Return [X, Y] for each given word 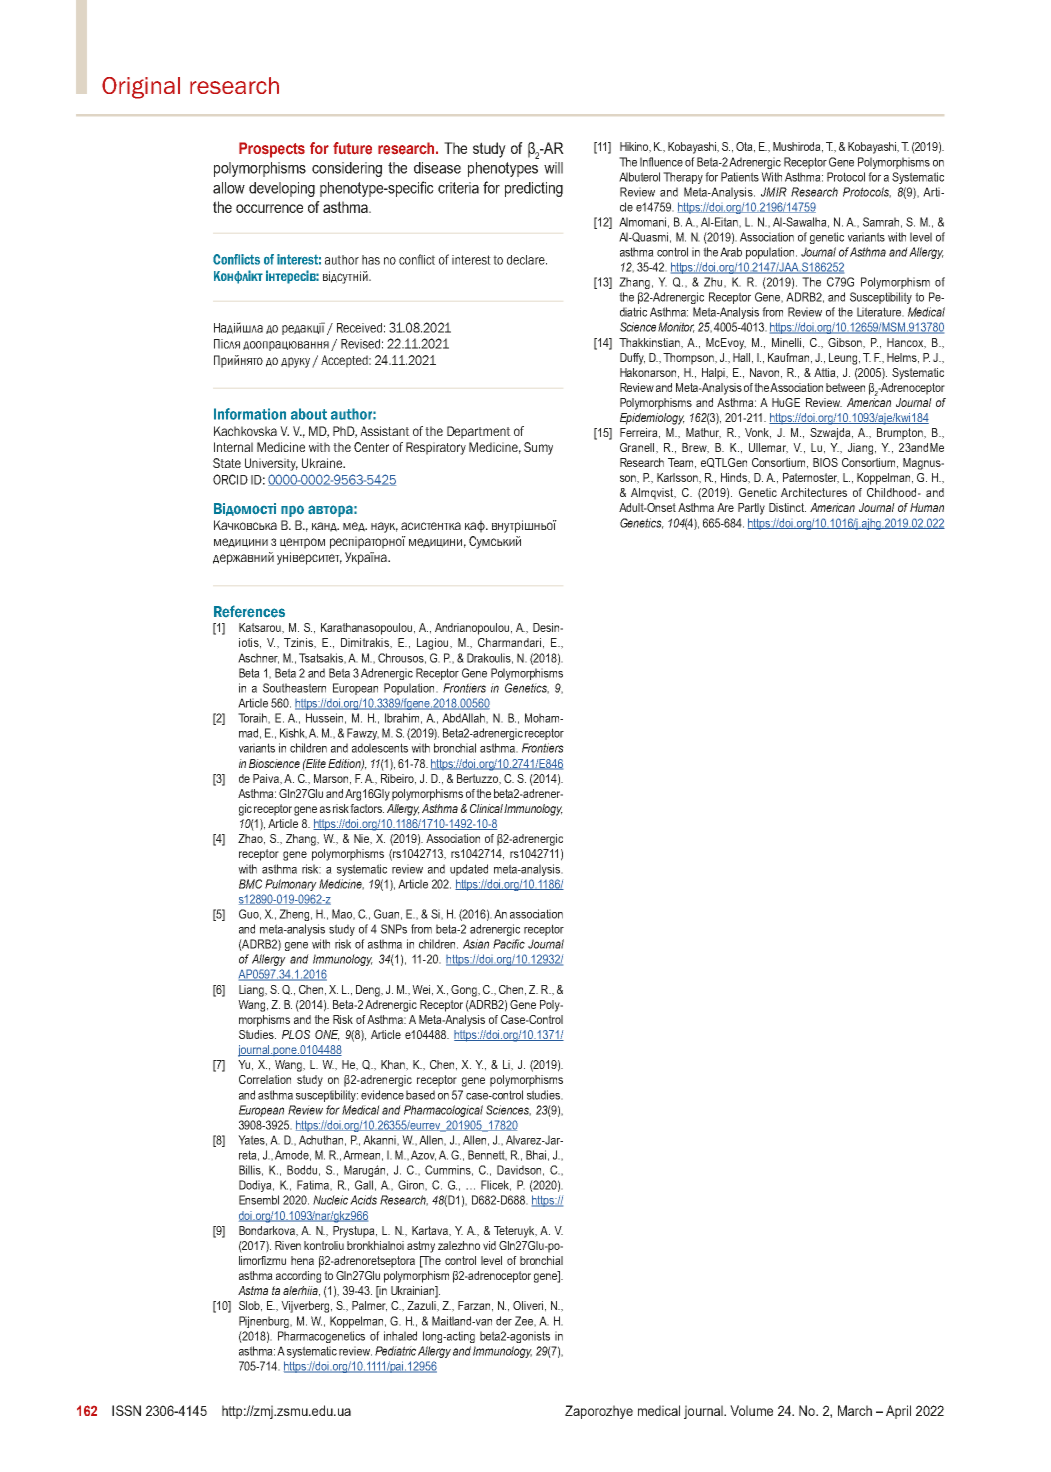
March [855, 1410]
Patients [740, 177]
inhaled [400, 1336]
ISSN [126, 1410]
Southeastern [294, 688]
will [553, 168]
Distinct [787, 507]
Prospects [272, 150]
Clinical [487, 808]
